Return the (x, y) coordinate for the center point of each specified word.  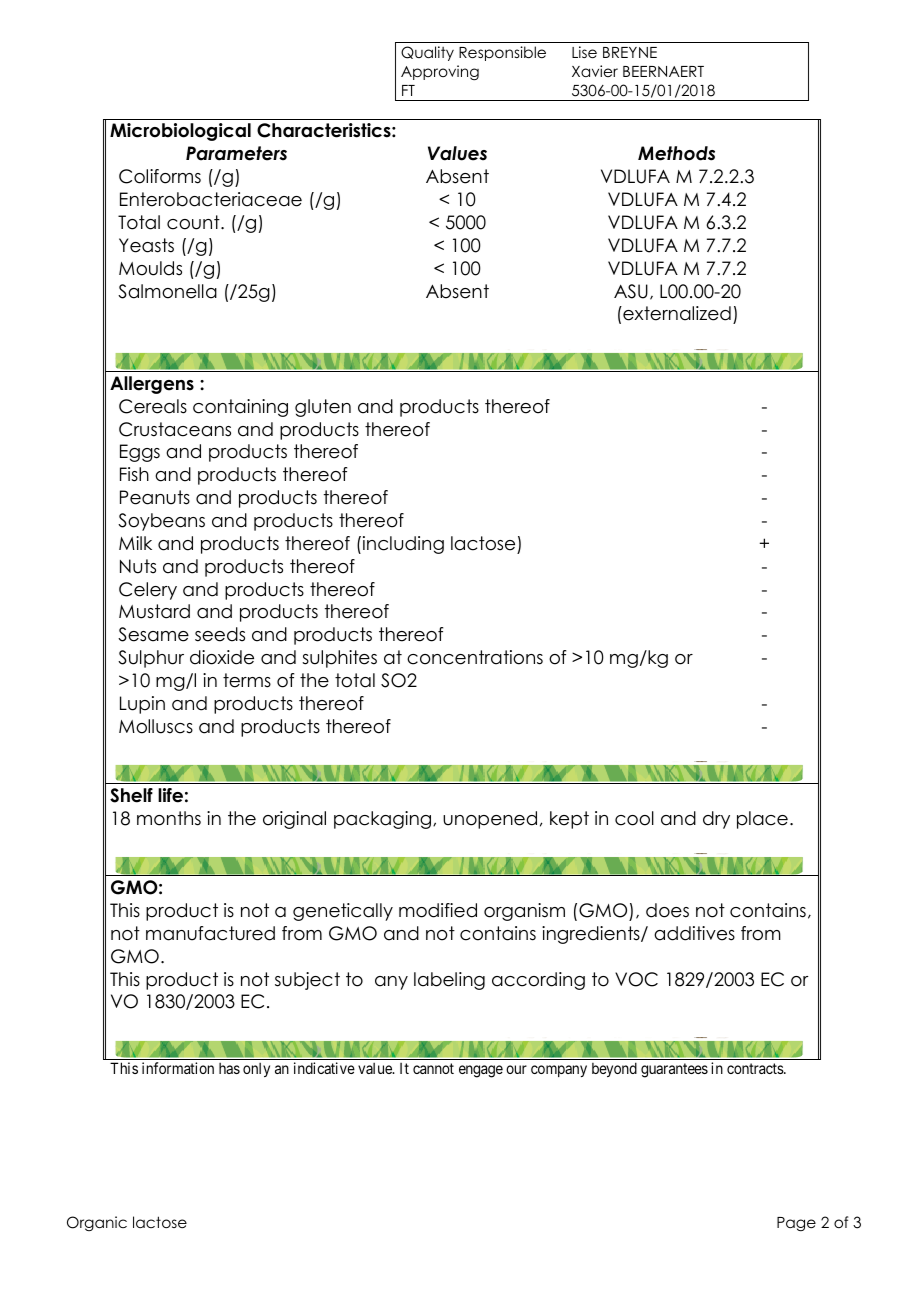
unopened (490, 820)
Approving (440, 73)
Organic (97, 1223)
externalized (676, 313)
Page (796, 1224)
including (403, 545)
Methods (676, 153)
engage (481, 1071)
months (169, 818)
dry (716, 820)
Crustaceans (175, 429)
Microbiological (180, 132)
